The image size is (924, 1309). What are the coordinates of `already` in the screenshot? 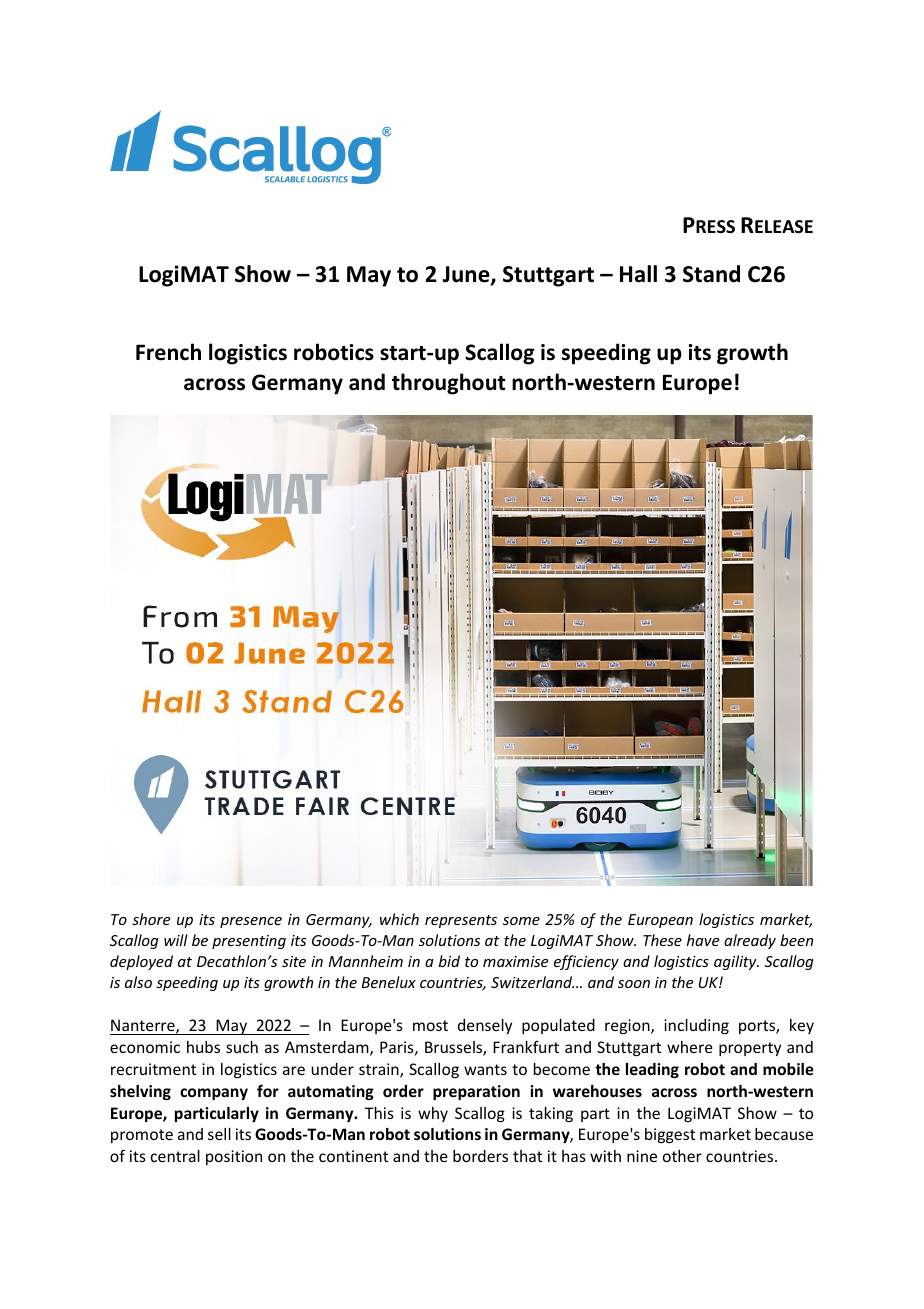 It's located at (750, 941).
